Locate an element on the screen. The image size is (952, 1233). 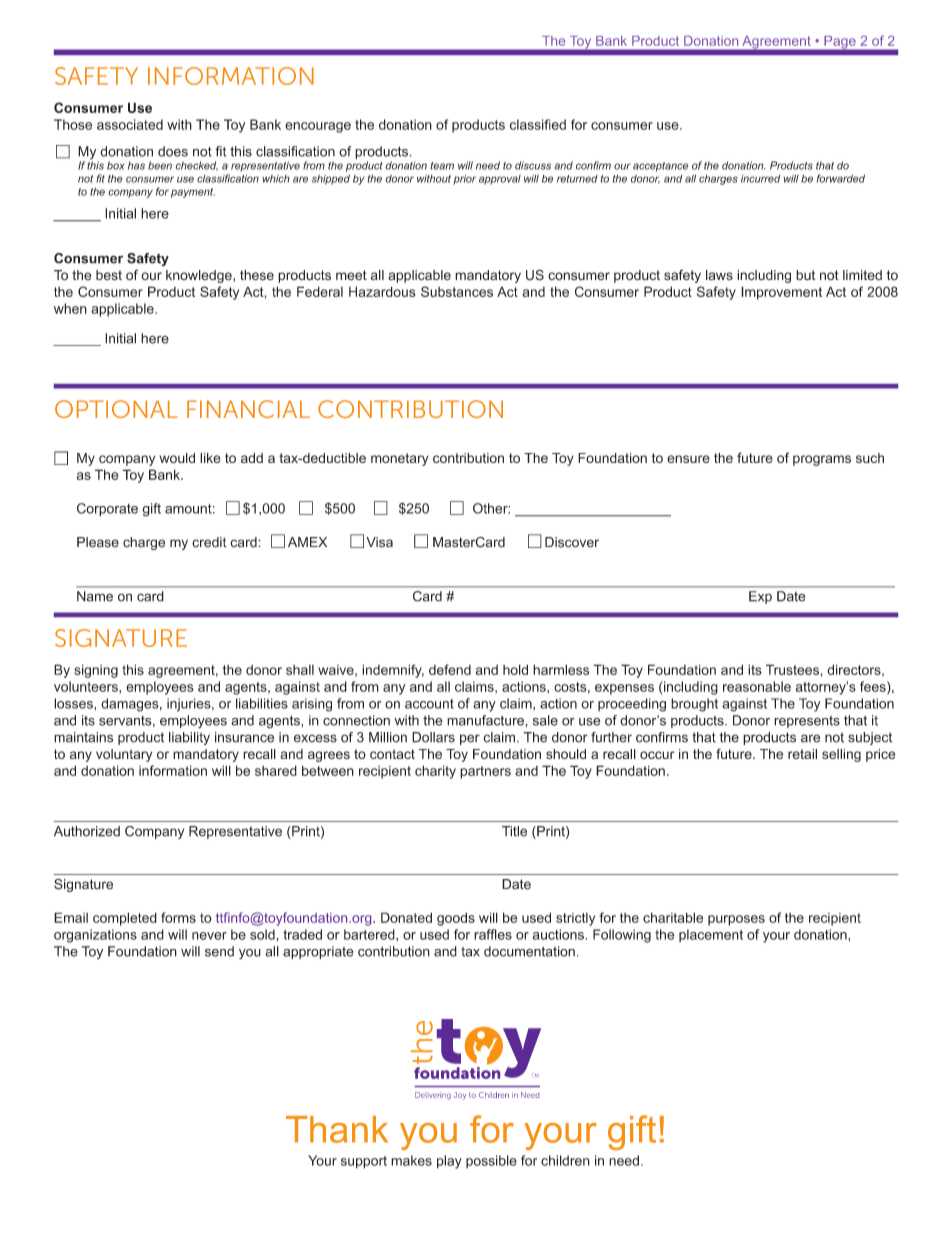
programs is located at coordinates (822, 460).
